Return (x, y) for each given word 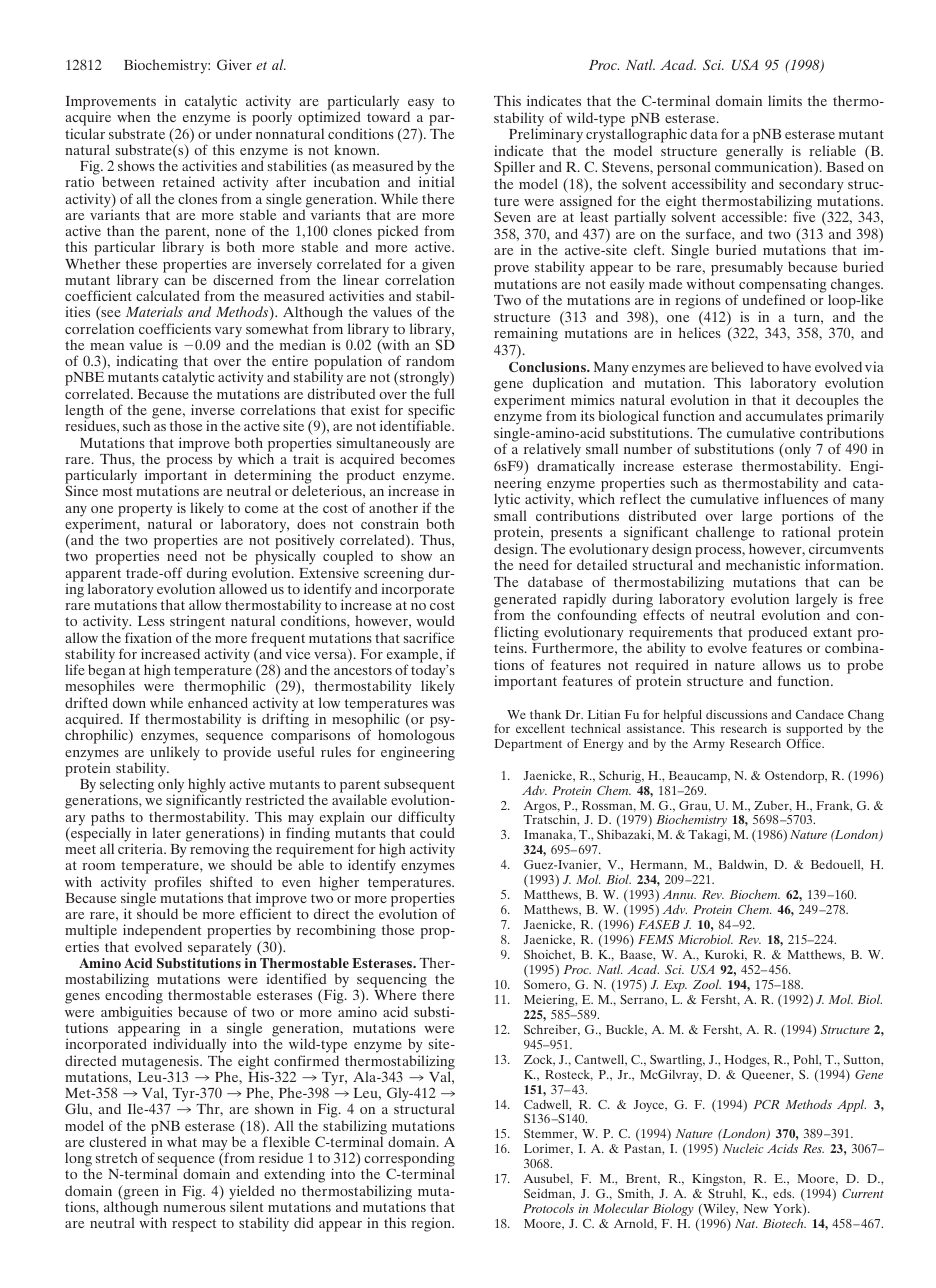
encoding (134, 998)
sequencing (392, 982)
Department (528, 745)
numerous (194, 1208)
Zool (707, 984)
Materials (154, 311)
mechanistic (763, 564)
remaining (526, 336)
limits (785, 100)
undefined (773, 299)
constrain (390, 523)
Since (81, 490)
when (133, 116)
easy (421, 105)
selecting (127, 786)
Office (805, 743)
